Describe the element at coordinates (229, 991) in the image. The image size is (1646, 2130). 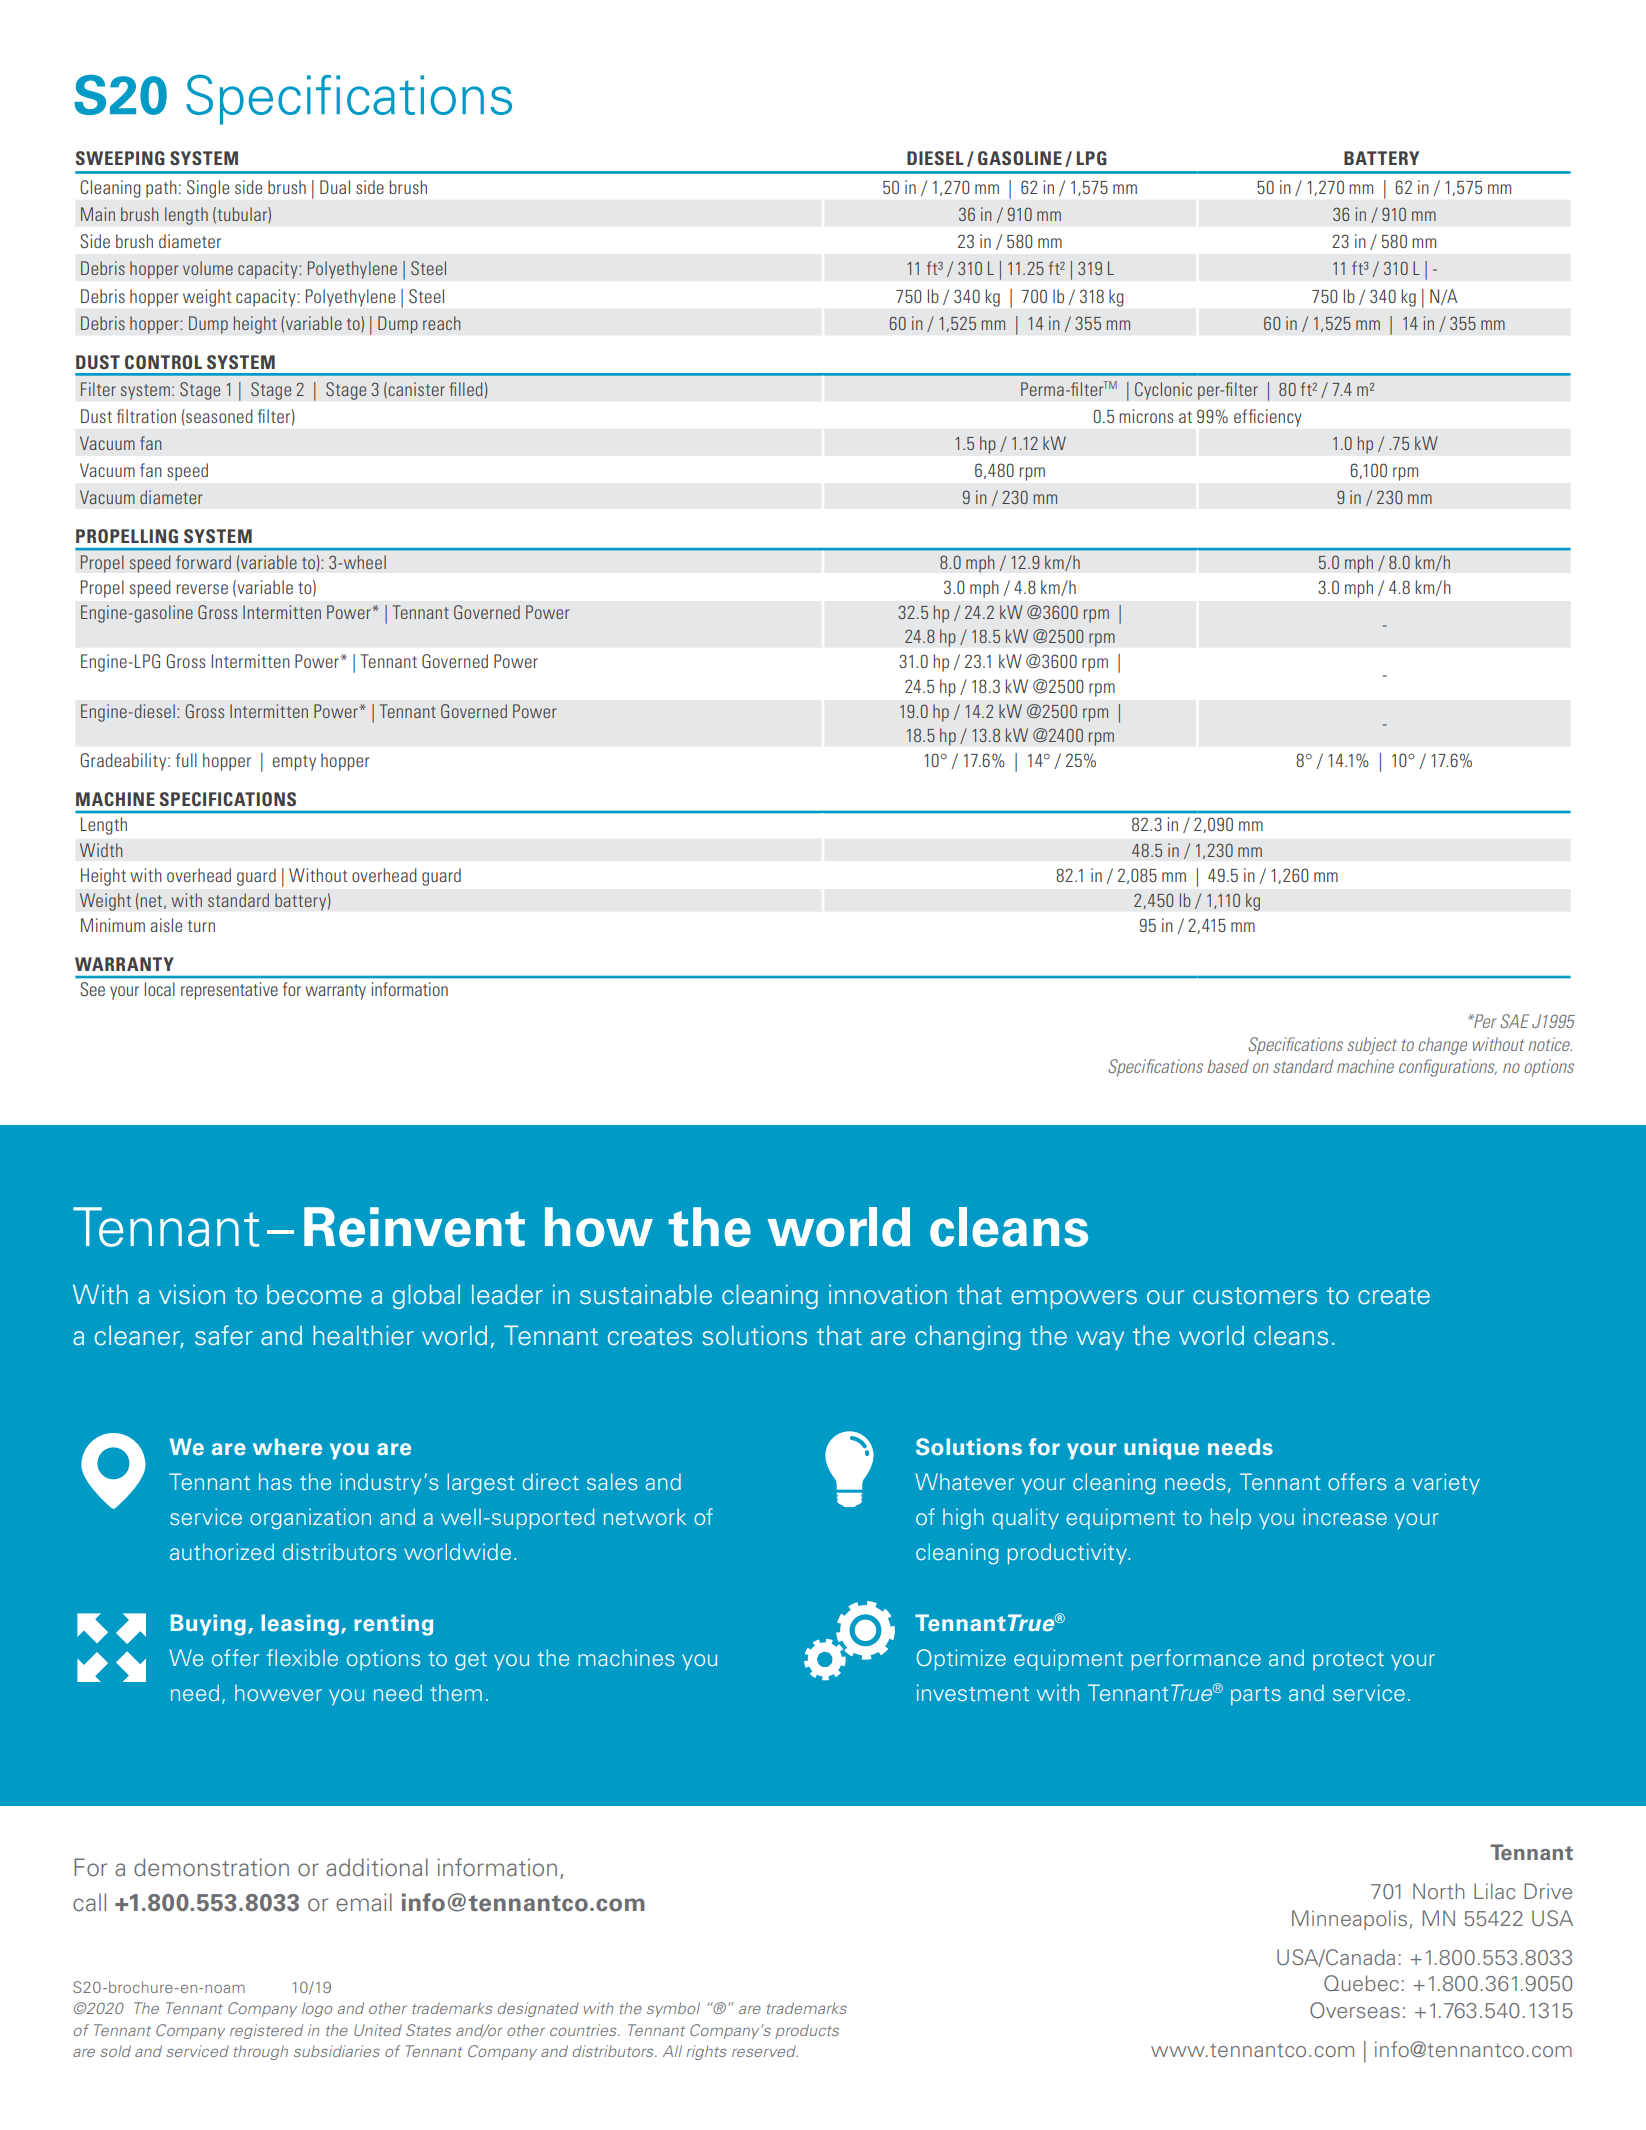
I see `representative` at that location.
